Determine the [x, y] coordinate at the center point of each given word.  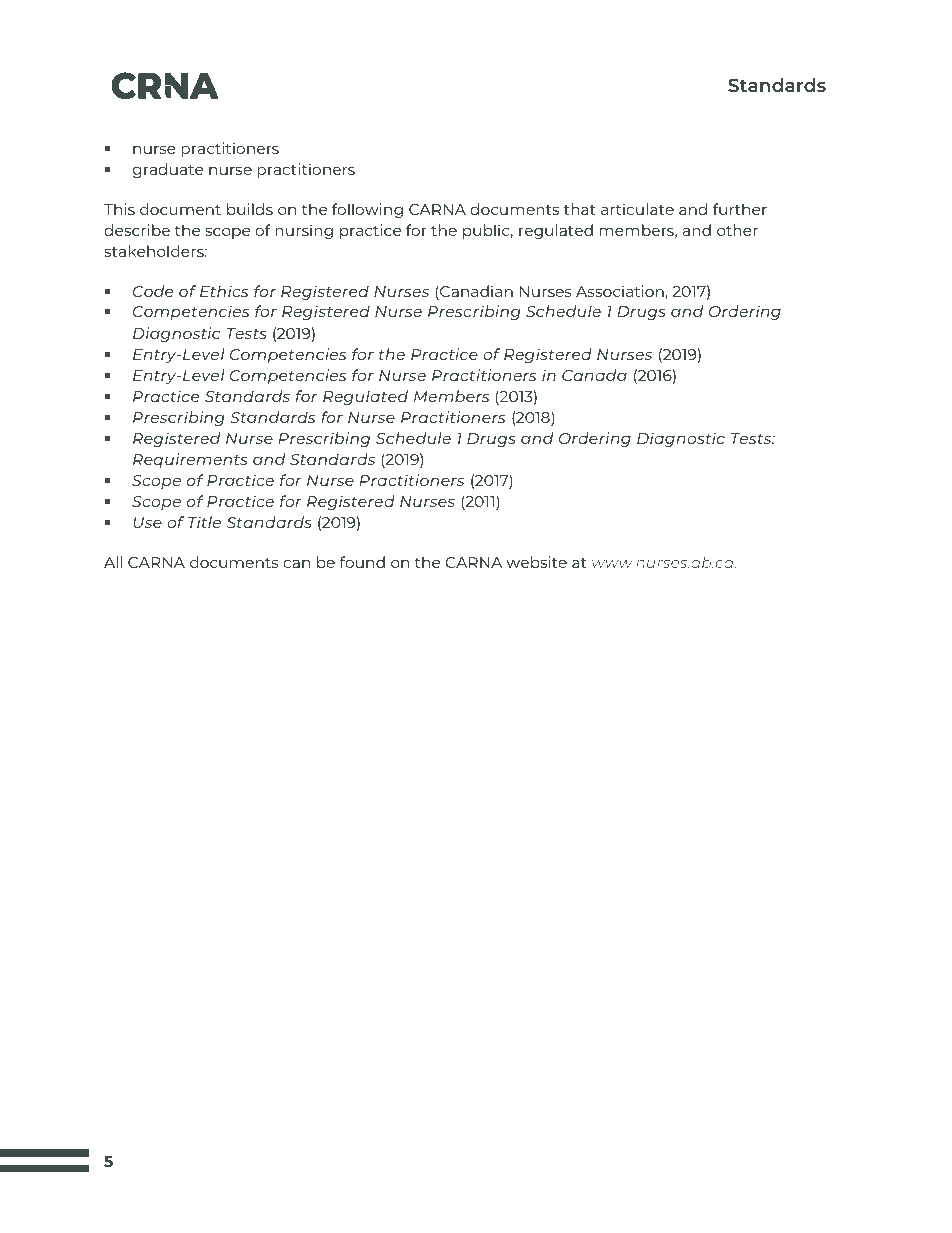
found [362, 562]
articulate [637, 209]
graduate [167, 170]
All [113, 562]
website [537, 562]
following [367, 210]
